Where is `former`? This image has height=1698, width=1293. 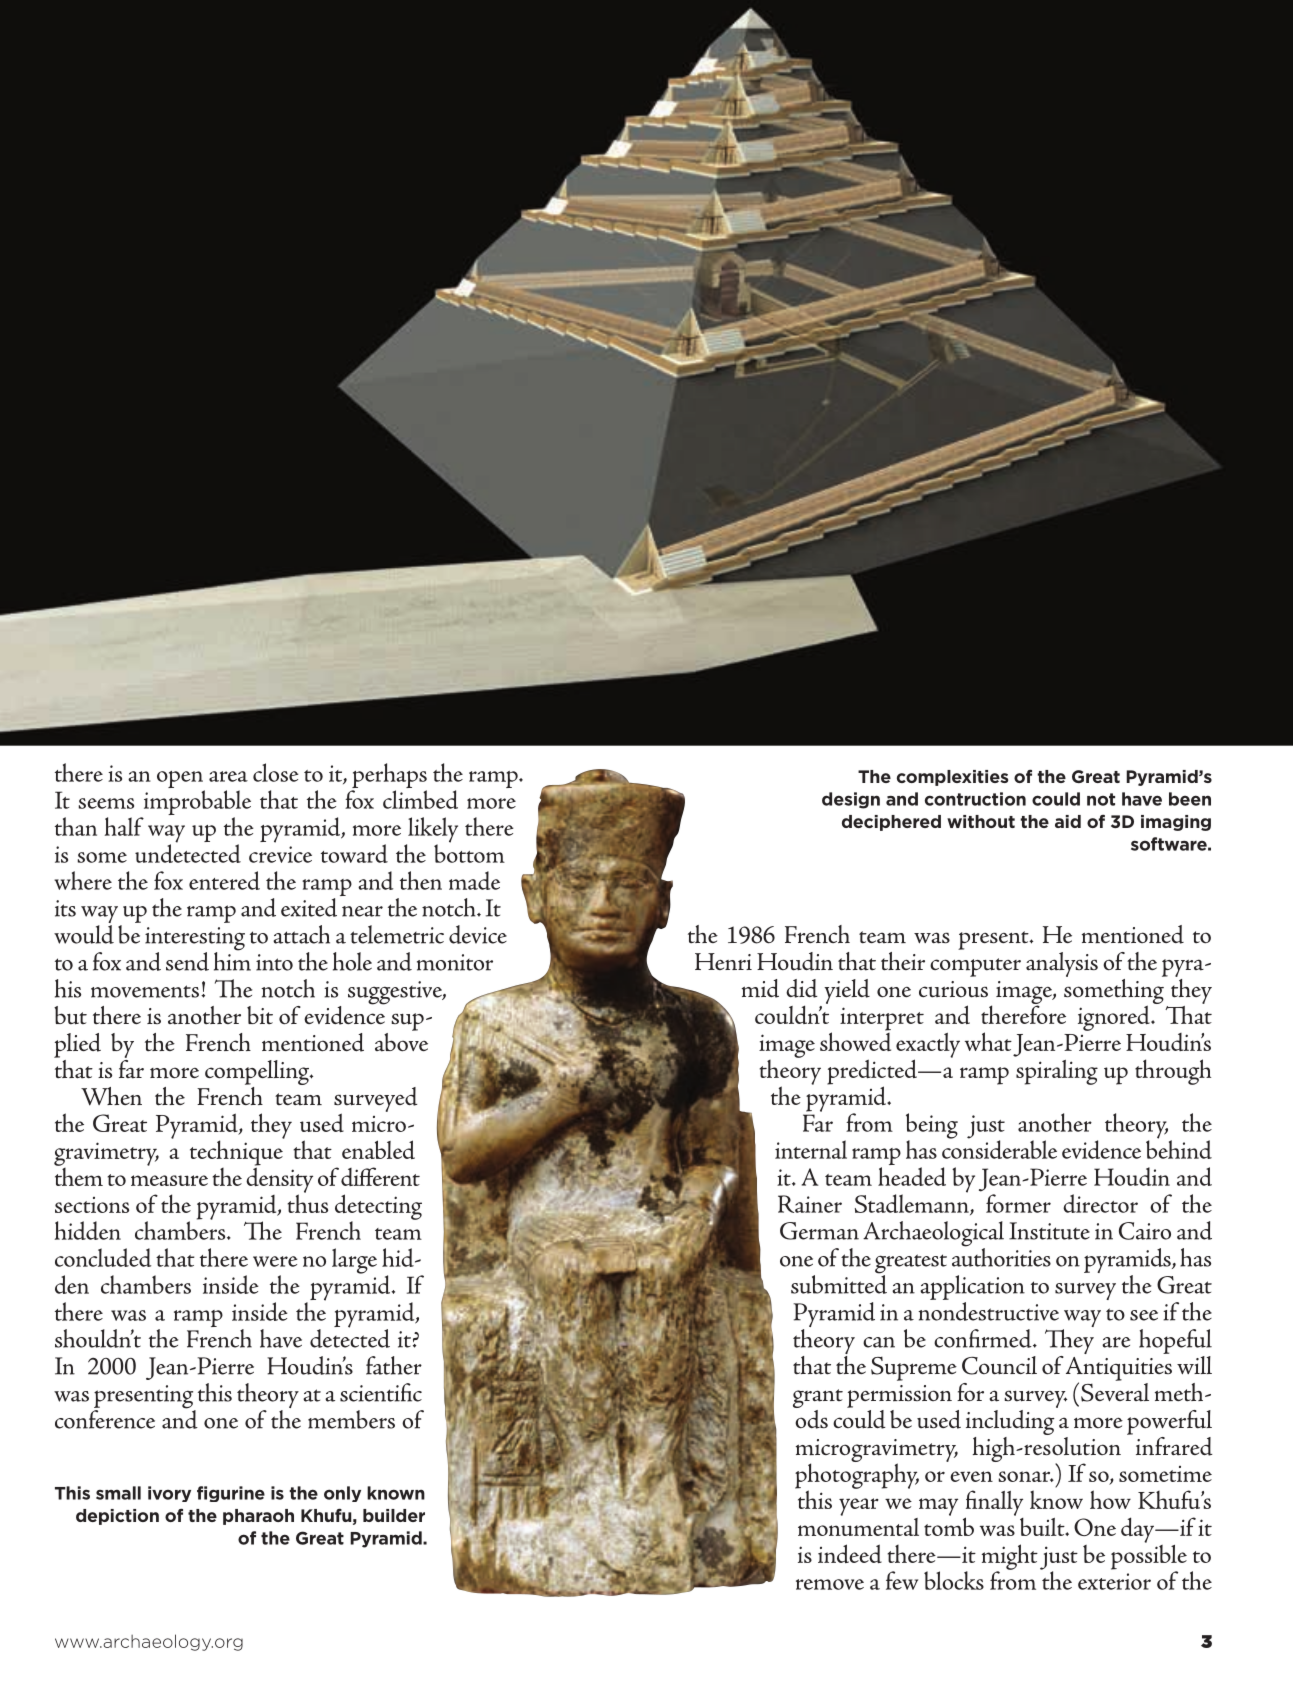
former is located at coordinates (1018, 1203).
